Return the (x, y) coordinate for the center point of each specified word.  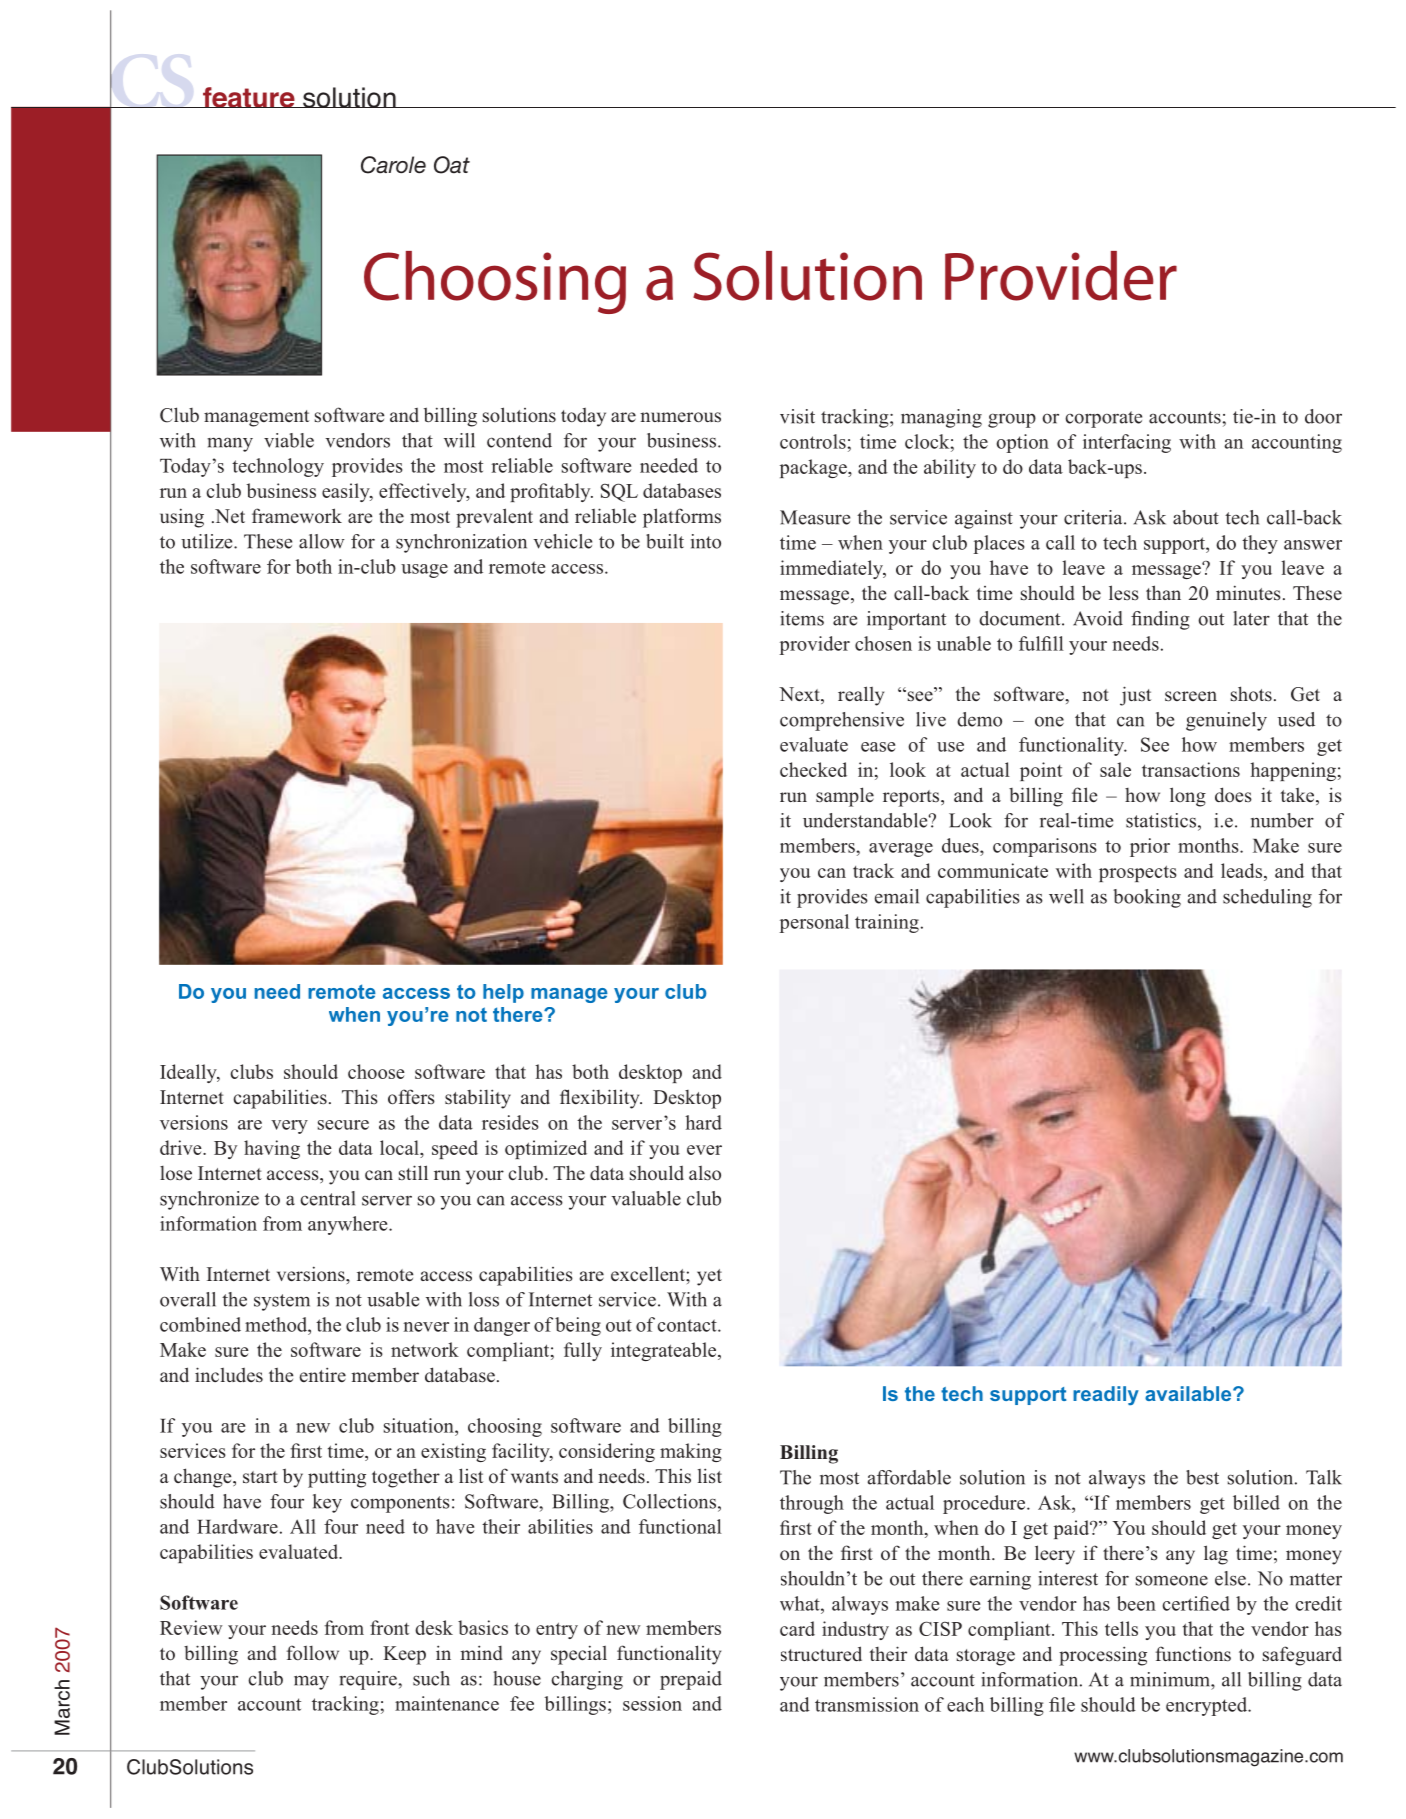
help (503, 993)
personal (814, 923)
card (797, 1628)
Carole (393, 165)
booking (1147, 898)
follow (312, 1653)
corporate (1103, 419)
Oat (452, 165)
